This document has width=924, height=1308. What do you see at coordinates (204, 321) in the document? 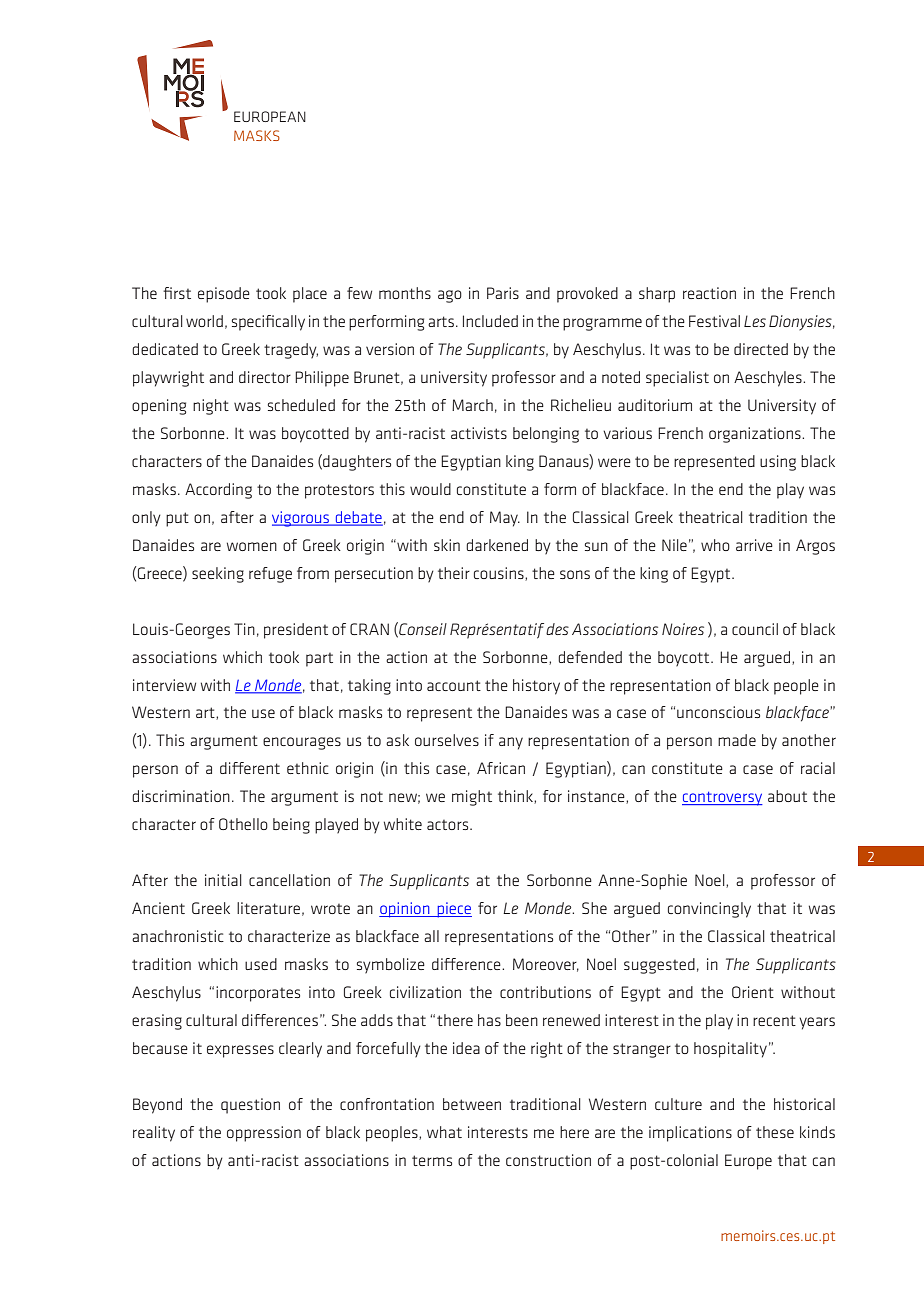
I see `world` at bounding box center [204, 321].
